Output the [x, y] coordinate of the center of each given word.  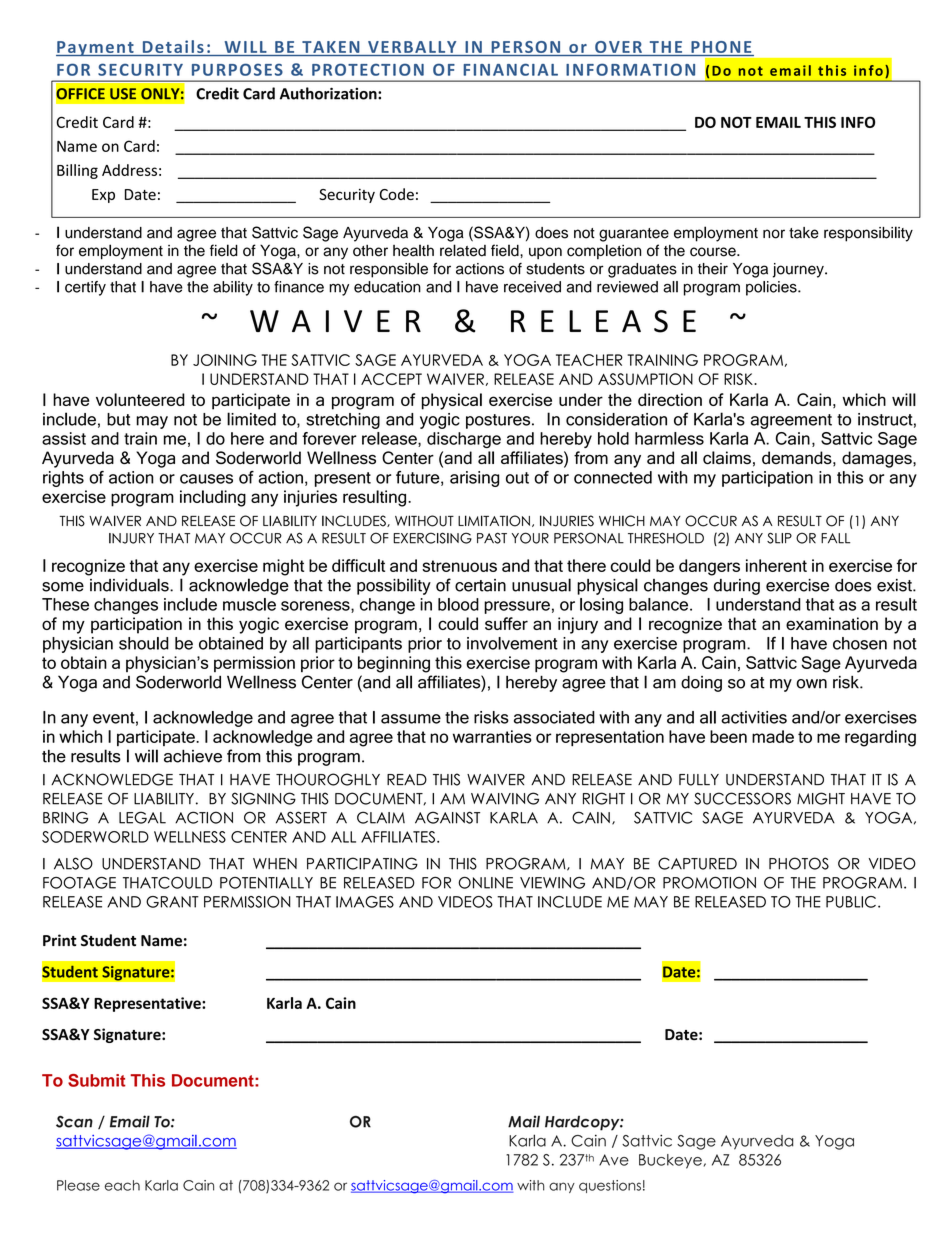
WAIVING [505, 798]
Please [78, 1185]
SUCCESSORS [742, 798]
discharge [464, 440]
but [119, 419]
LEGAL [142, 817]
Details [173, 48]
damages [878, 459]
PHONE [721, 48]
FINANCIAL [510, 69]
